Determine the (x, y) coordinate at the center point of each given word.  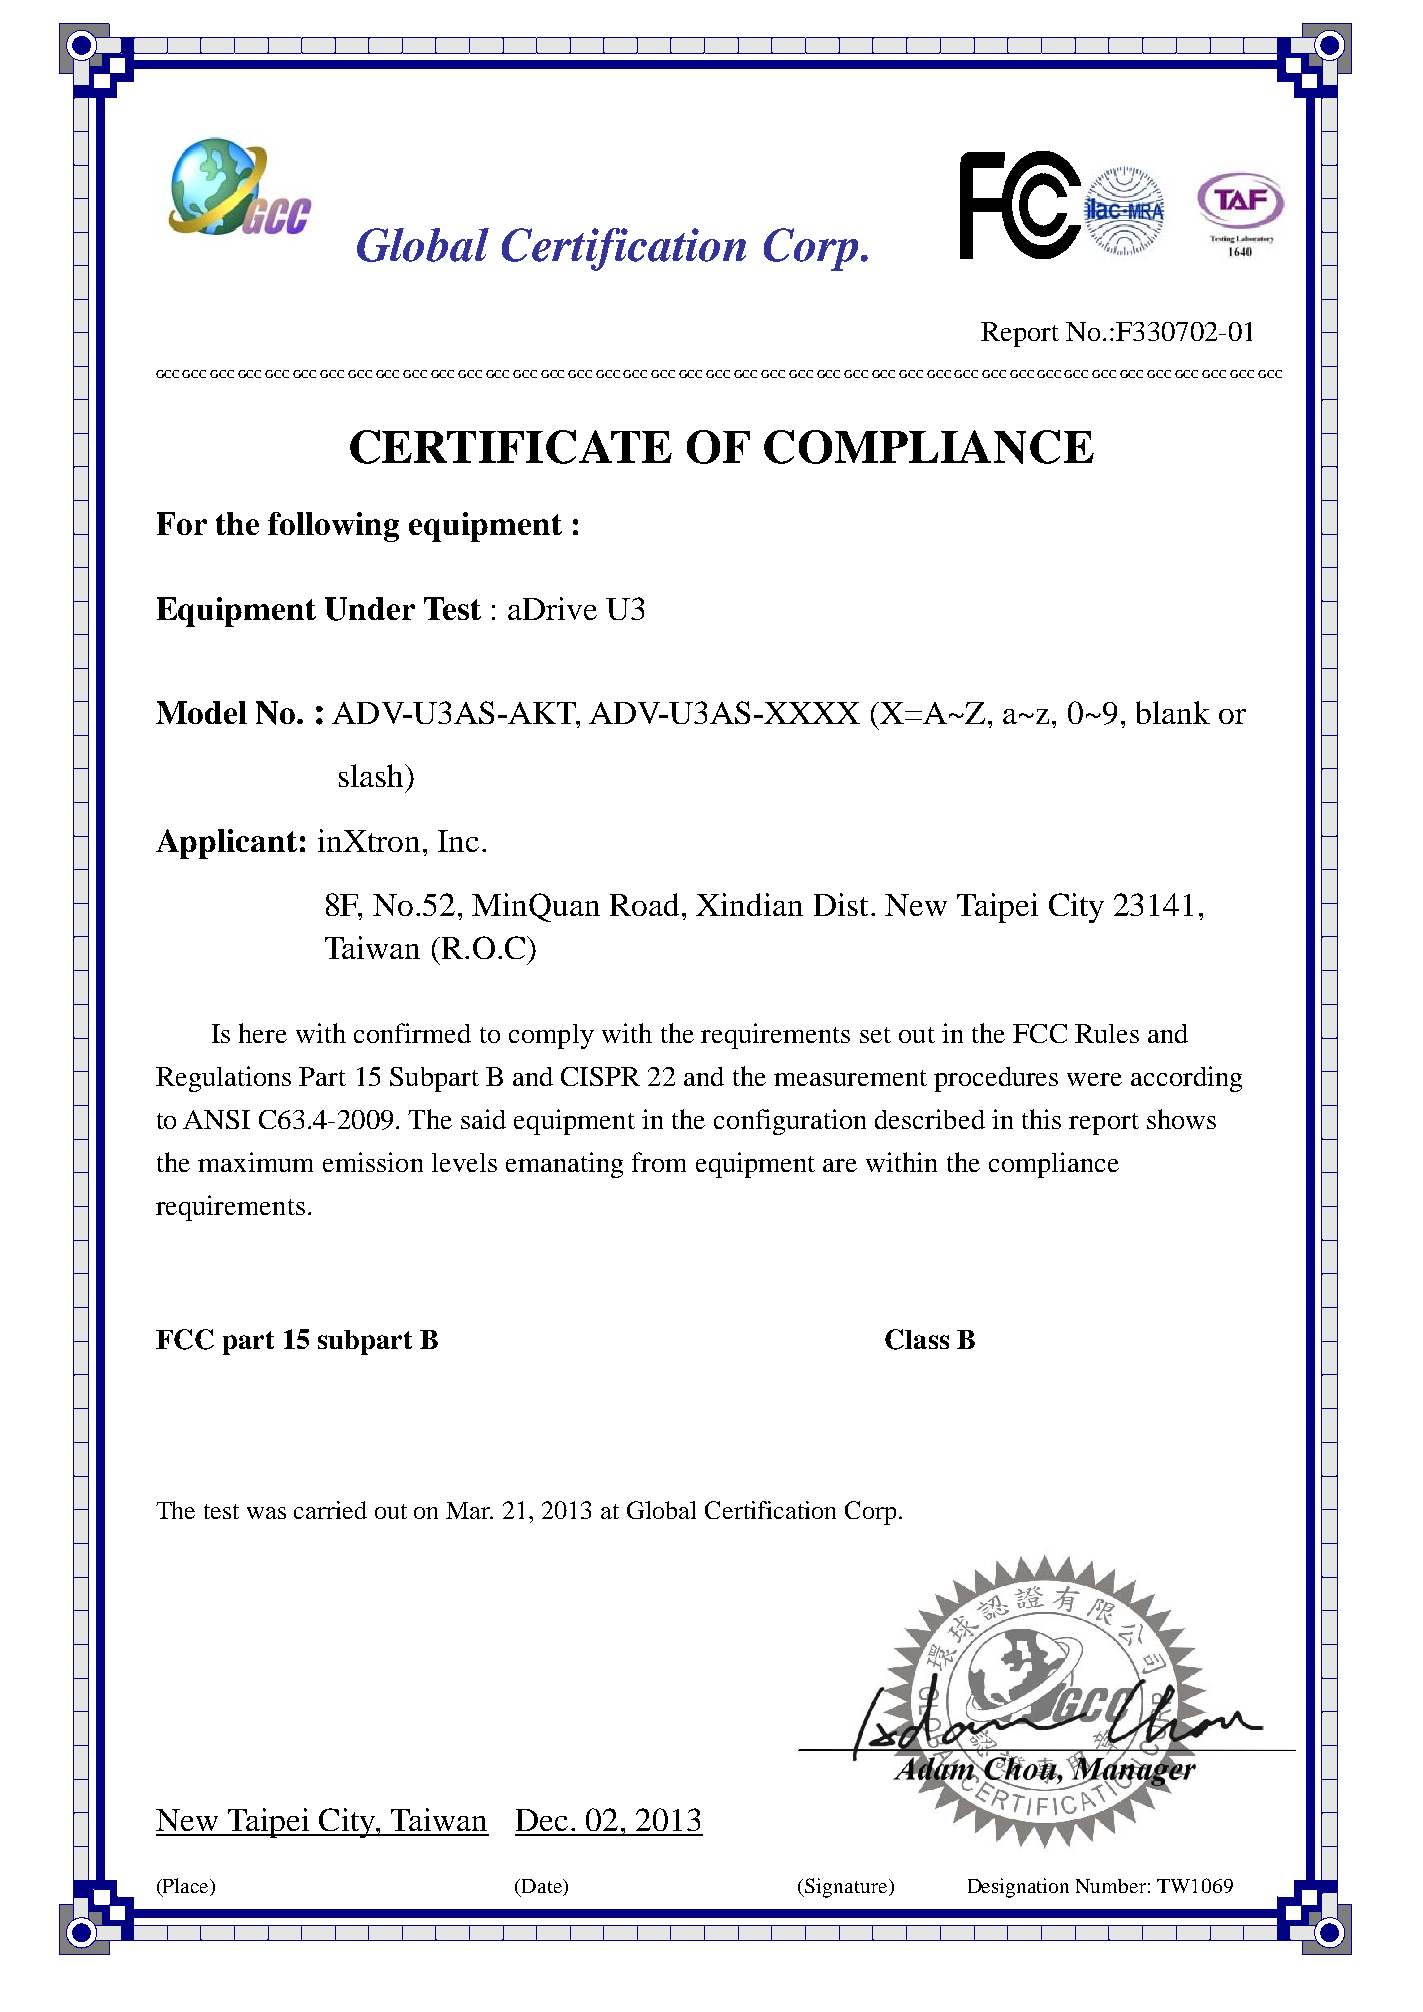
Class (917, 1339)
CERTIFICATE (511, 447)
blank (1173, 712)
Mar (469, 1510)
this (1041, 1119)
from (659, 1162)
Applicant (226, 844)
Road (644, 904)
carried (330, 1510)
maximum (255, 1162)
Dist (841, 904)
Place (186, 1887)
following (333, 527)
